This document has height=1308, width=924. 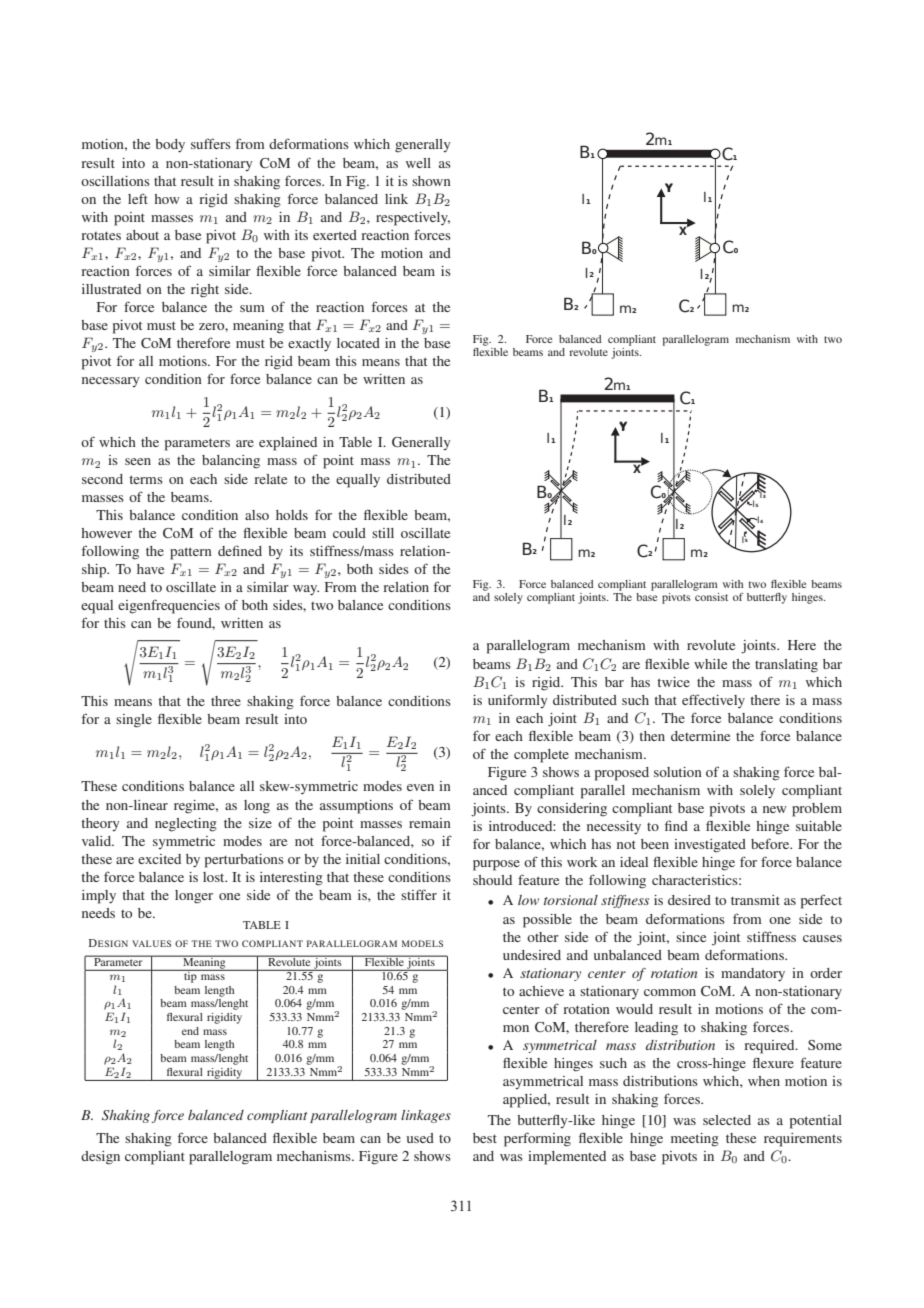 I want to click on body, so click(x=170, y=146).
